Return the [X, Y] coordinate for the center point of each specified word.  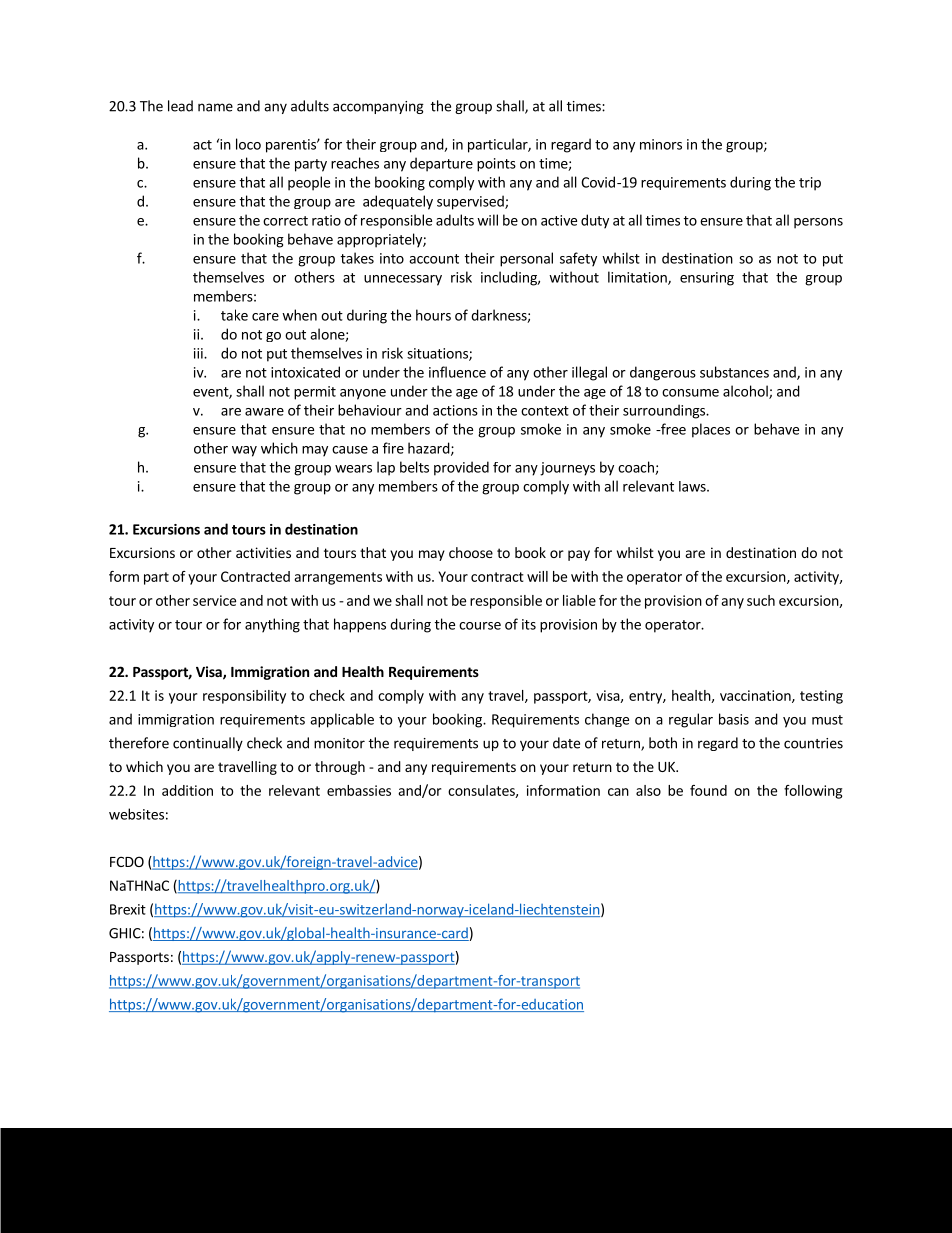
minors [661, 144]
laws [693, 486]
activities [263, 552]
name [215, 107]
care [265, 317]
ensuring [707, 279]
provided [461, 468]
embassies [359, 790]
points [496, 165]
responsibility [244, 697]
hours [433, 315]
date [566, 743]
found [708, 790]
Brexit [128, 909]
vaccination [756, 696]
